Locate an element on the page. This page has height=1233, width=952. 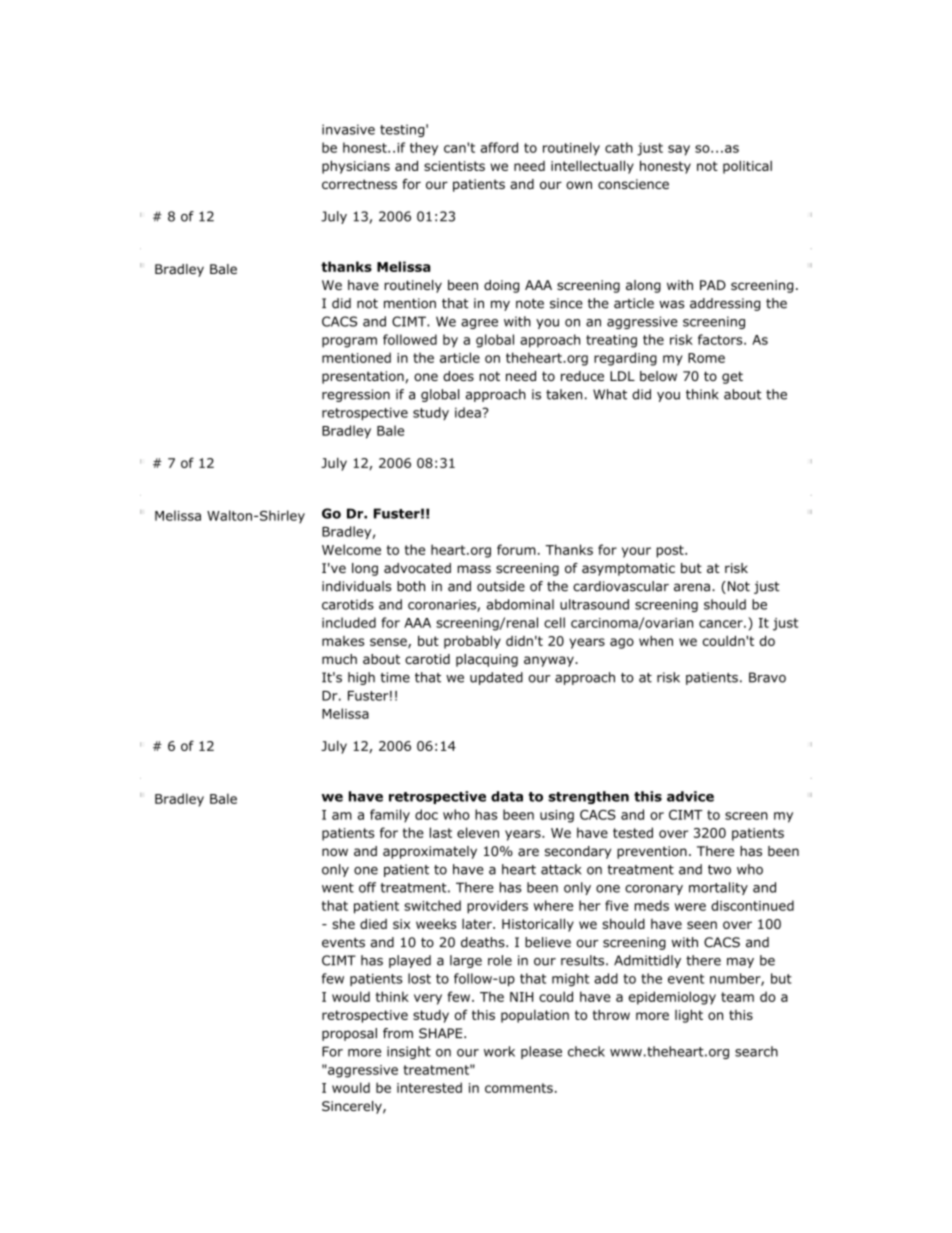
cell is located at coordinates (554, 622).
